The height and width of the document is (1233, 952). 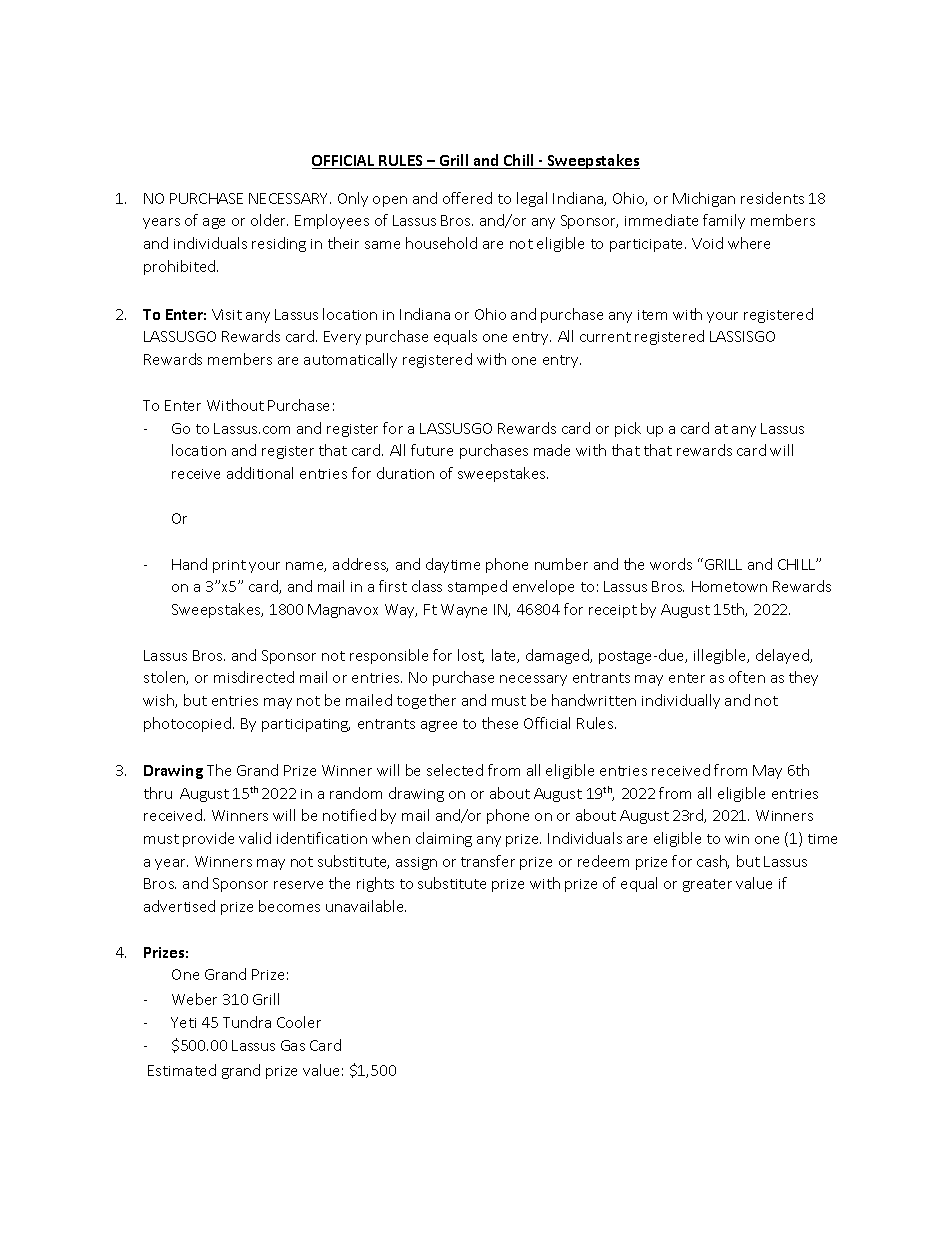 I want to click on older, so click(x=269, y=220).
